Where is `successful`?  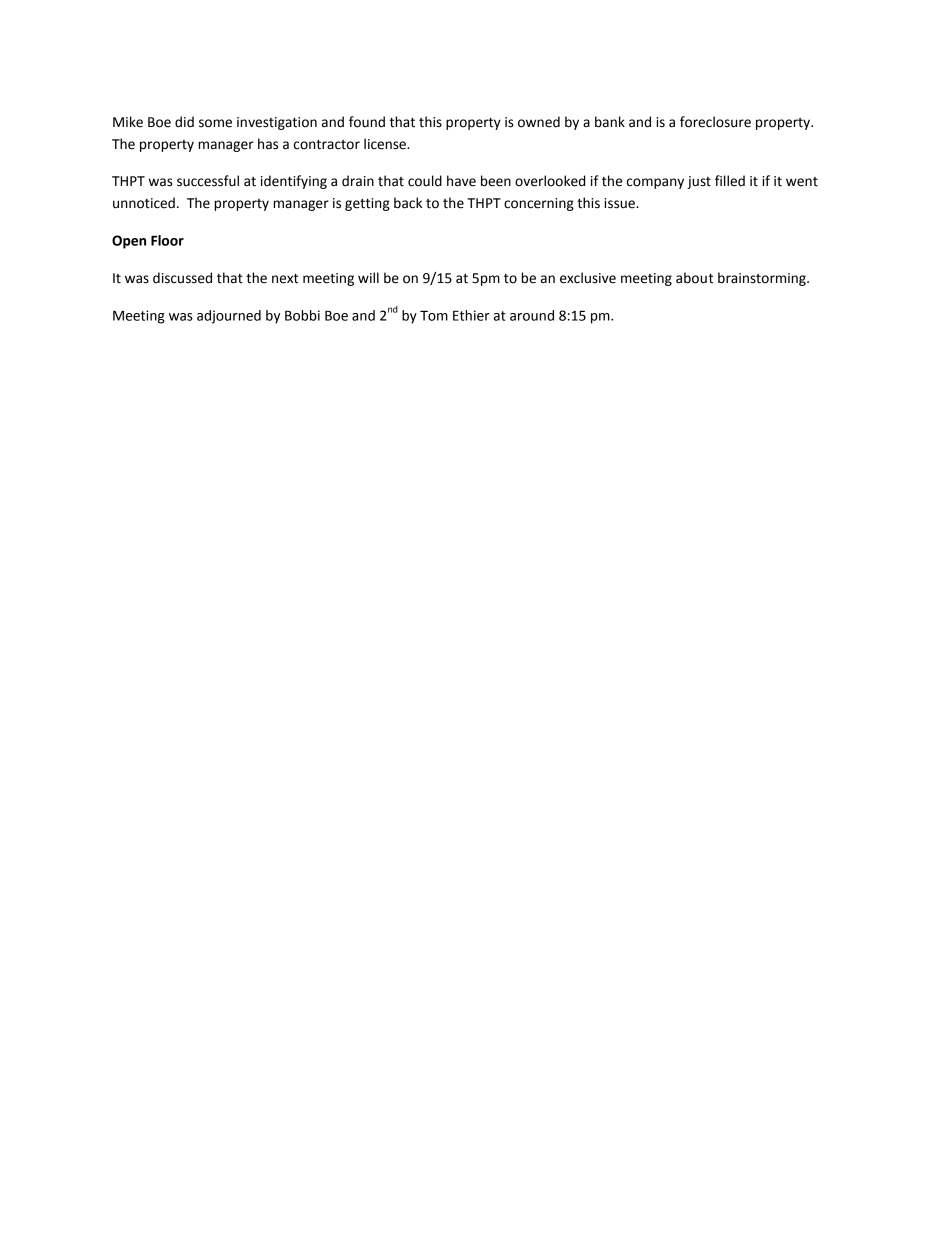
successful is located at coordinates (208, 181).
